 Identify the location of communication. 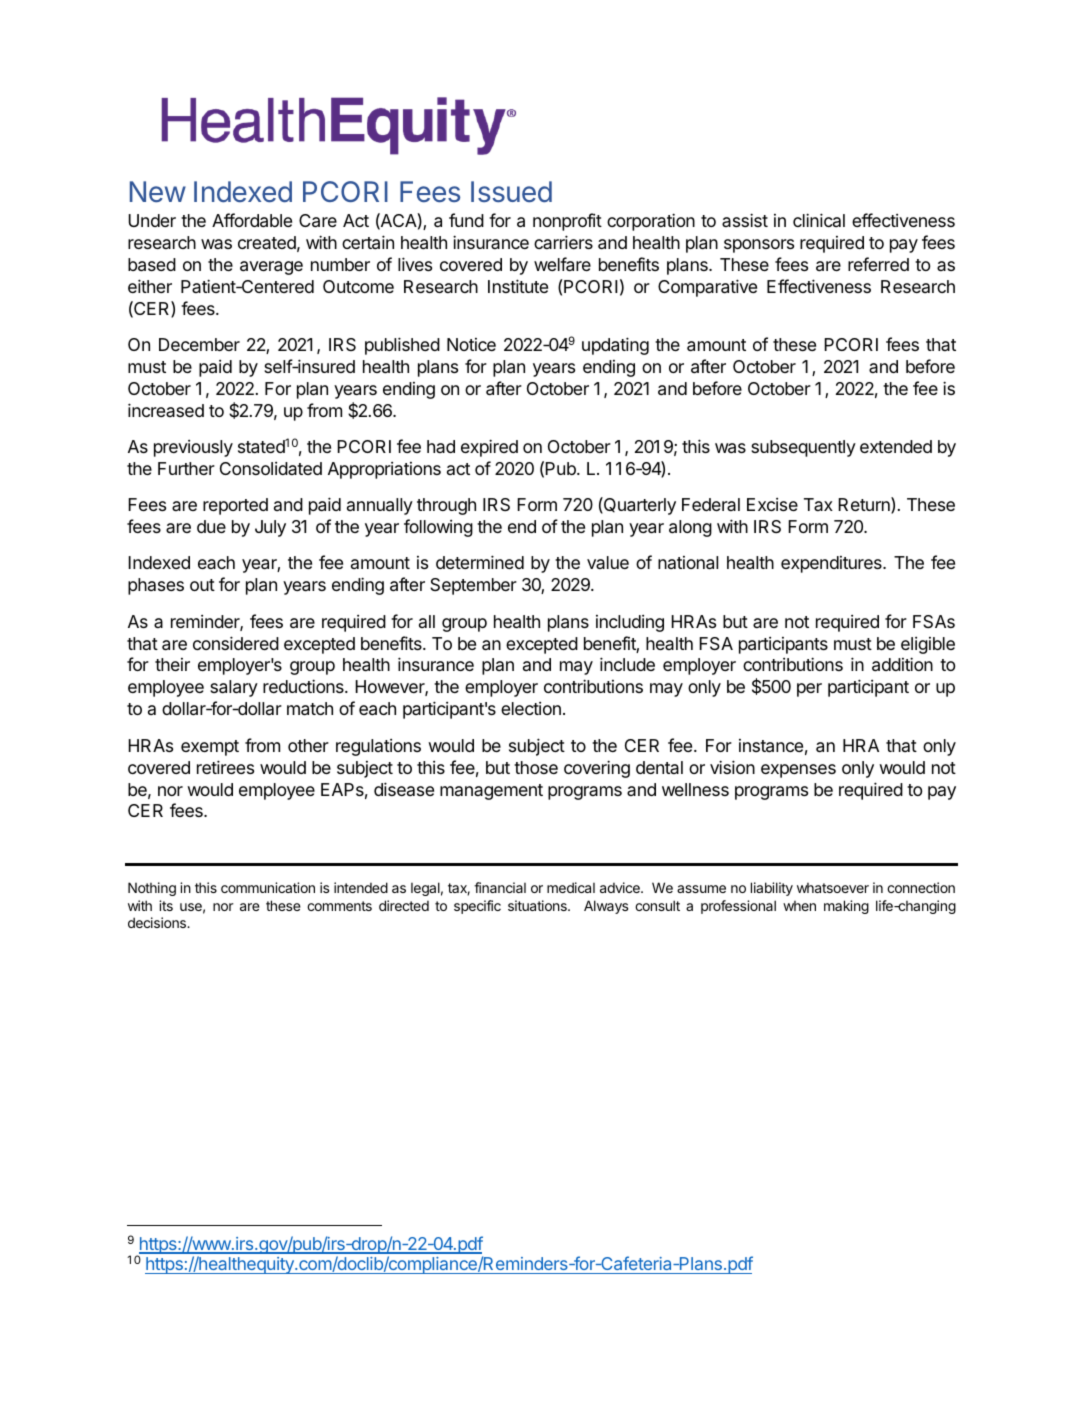
(268, 887).
